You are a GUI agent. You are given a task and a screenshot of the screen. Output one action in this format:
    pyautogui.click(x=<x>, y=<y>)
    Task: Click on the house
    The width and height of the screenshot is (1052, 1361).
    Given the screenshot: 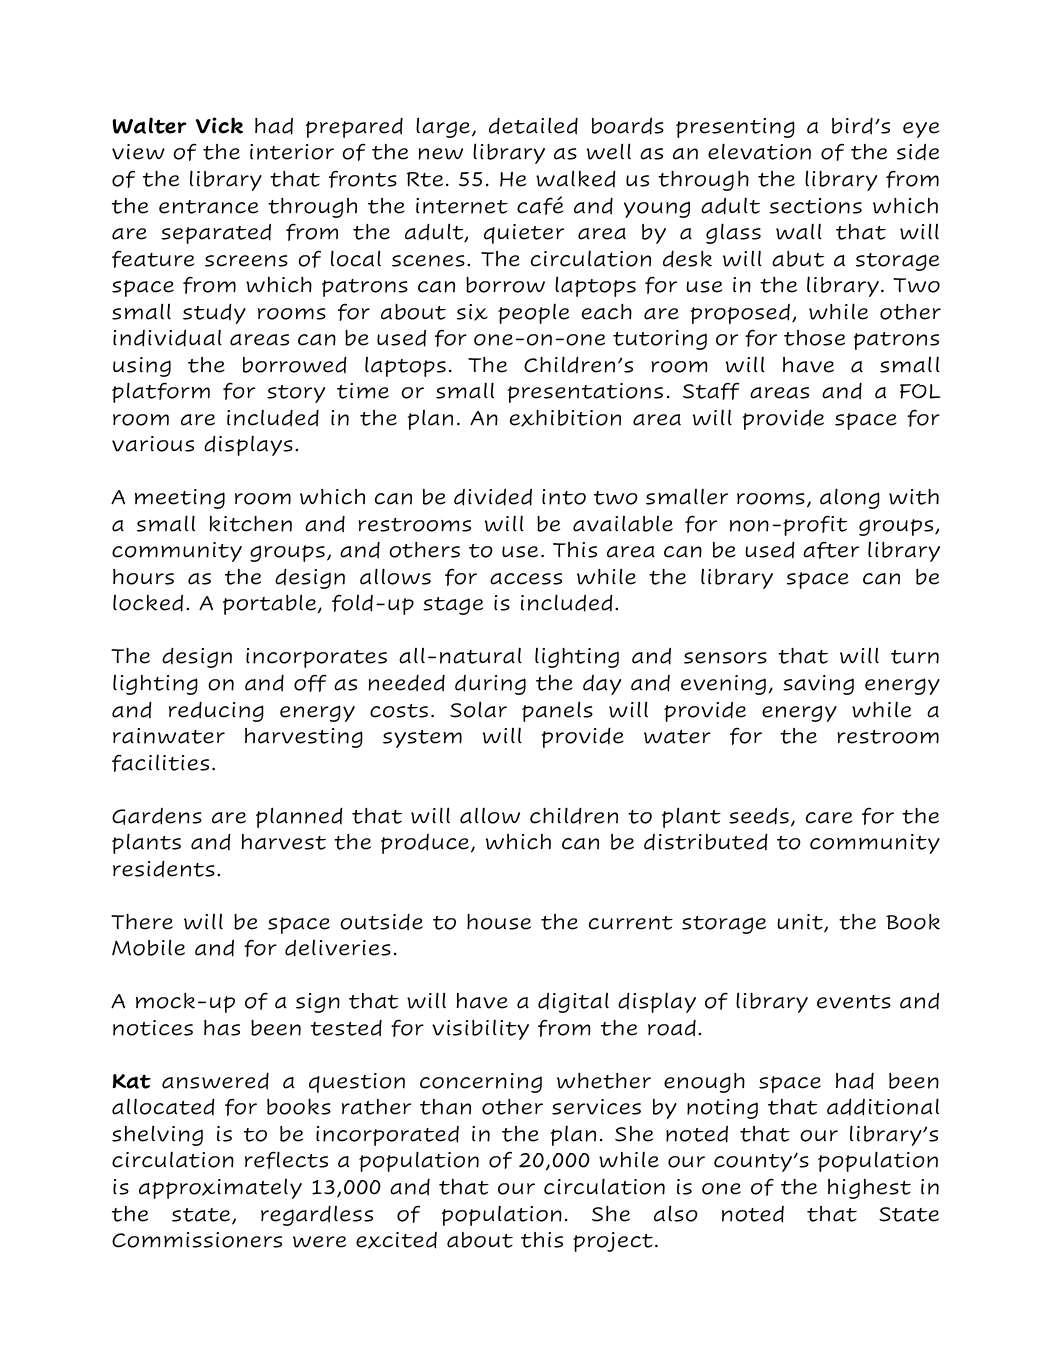 What is the action you would take?
    pyautogui.click(x=499, y=922)
